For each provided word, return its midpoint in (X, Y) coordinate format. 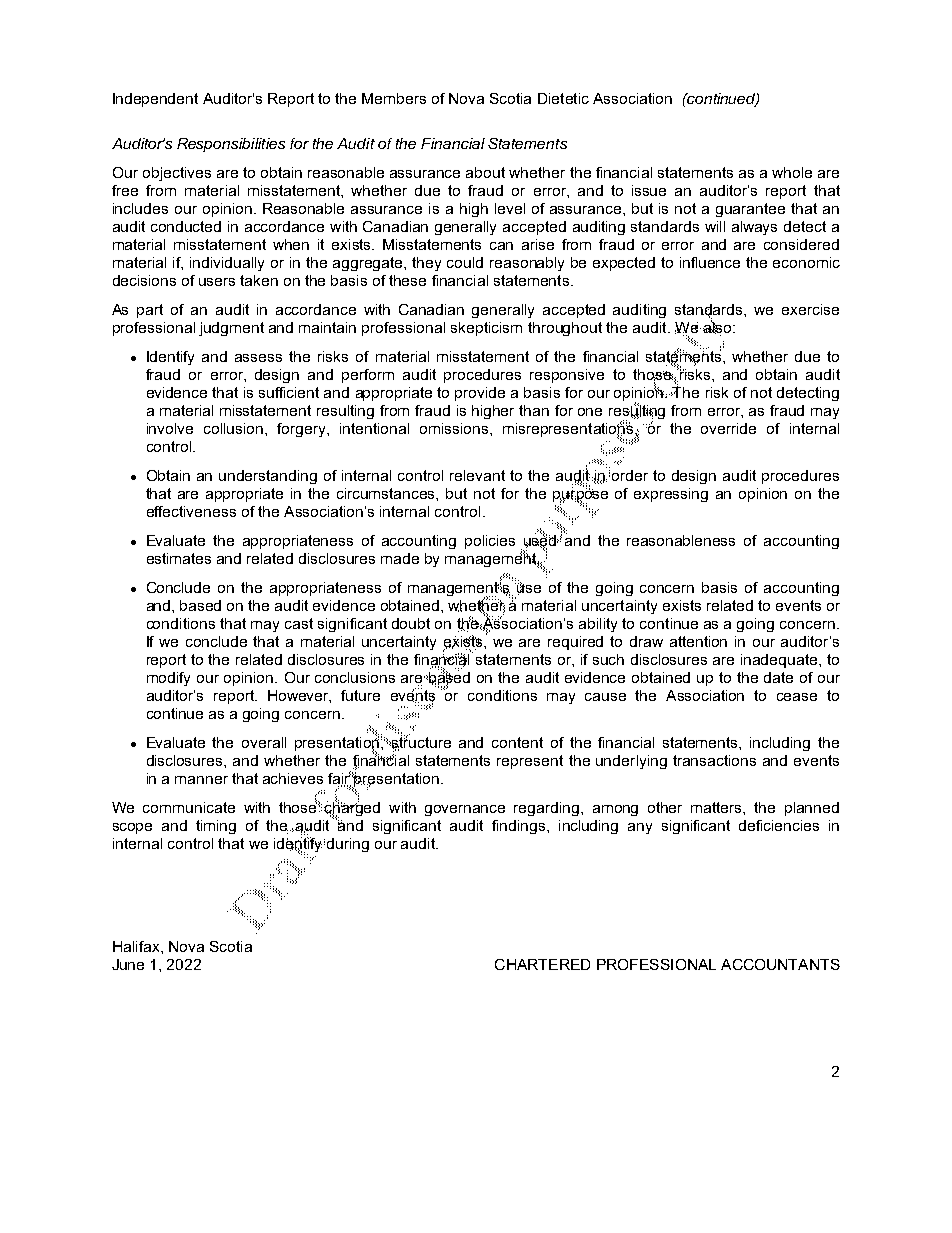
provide (480, 394)
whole (792, 172)
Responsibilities (231, 145)
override (728, 428)
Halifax (137, 946)
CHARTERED (542, 964)
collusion (233, 428)
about (485, 172)
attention (698, 641)
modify (168, 679)
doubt (411, 623)
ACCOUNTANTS (780, 964)
